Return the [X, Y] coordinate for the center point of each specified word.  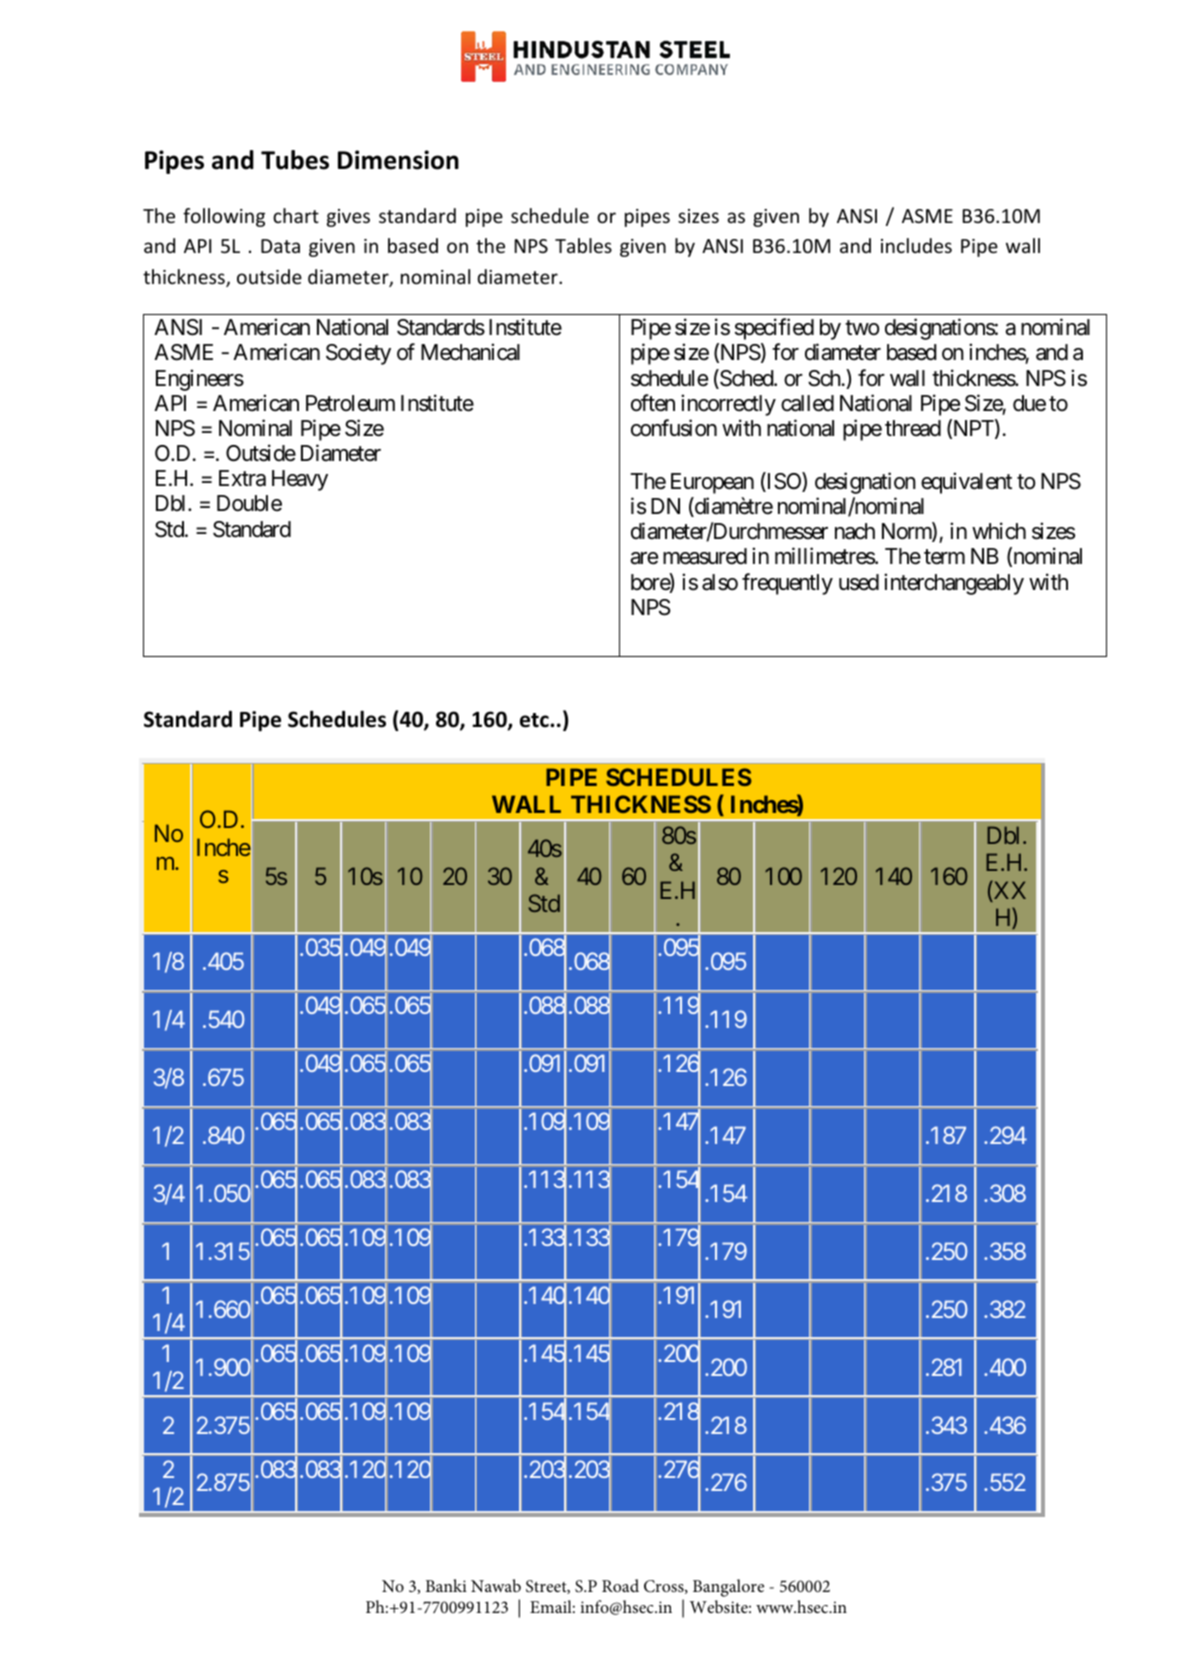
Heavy [300, 480]
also [720, 582]
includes [916, 245]
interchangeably [954, 584]
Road [620, 1585]
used [859, 582]
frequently [787, 584]
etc [535, 720]
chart [296, 215]
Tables [583, 245]
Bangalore [728, 1588]
